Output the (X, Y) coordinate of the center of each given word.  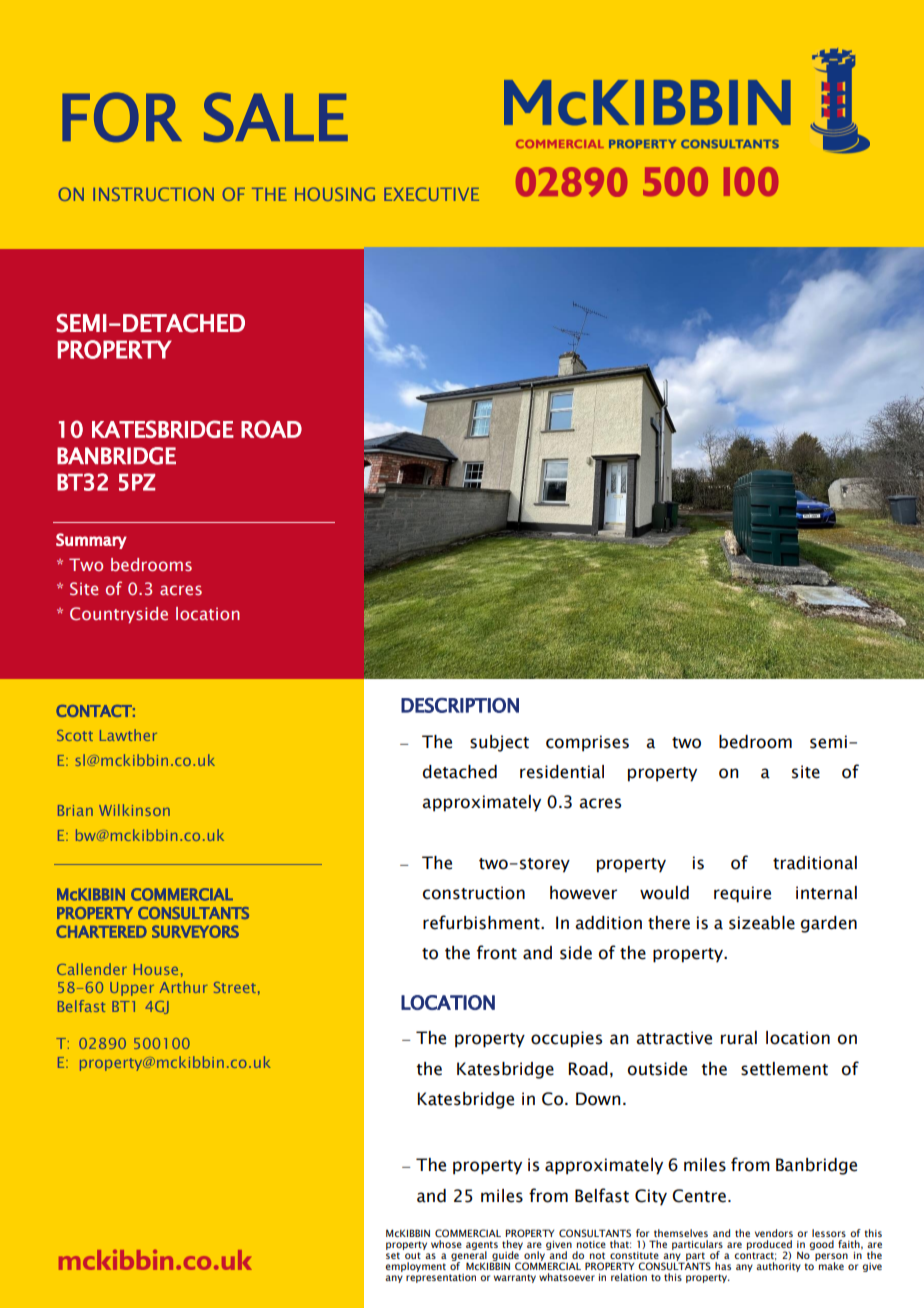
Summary (91, 541)
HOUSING (335, 194)
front (497, 952)
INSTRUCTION (153, 194)
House (156, 969)
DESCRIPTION (460, 705)
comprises (587, 743)
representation (441, 1277)
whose (446, 1244)
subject (499, 743)
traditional (815, 863)
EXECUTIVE (431, 194)
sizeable (762, 923)
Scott (75, 735)
